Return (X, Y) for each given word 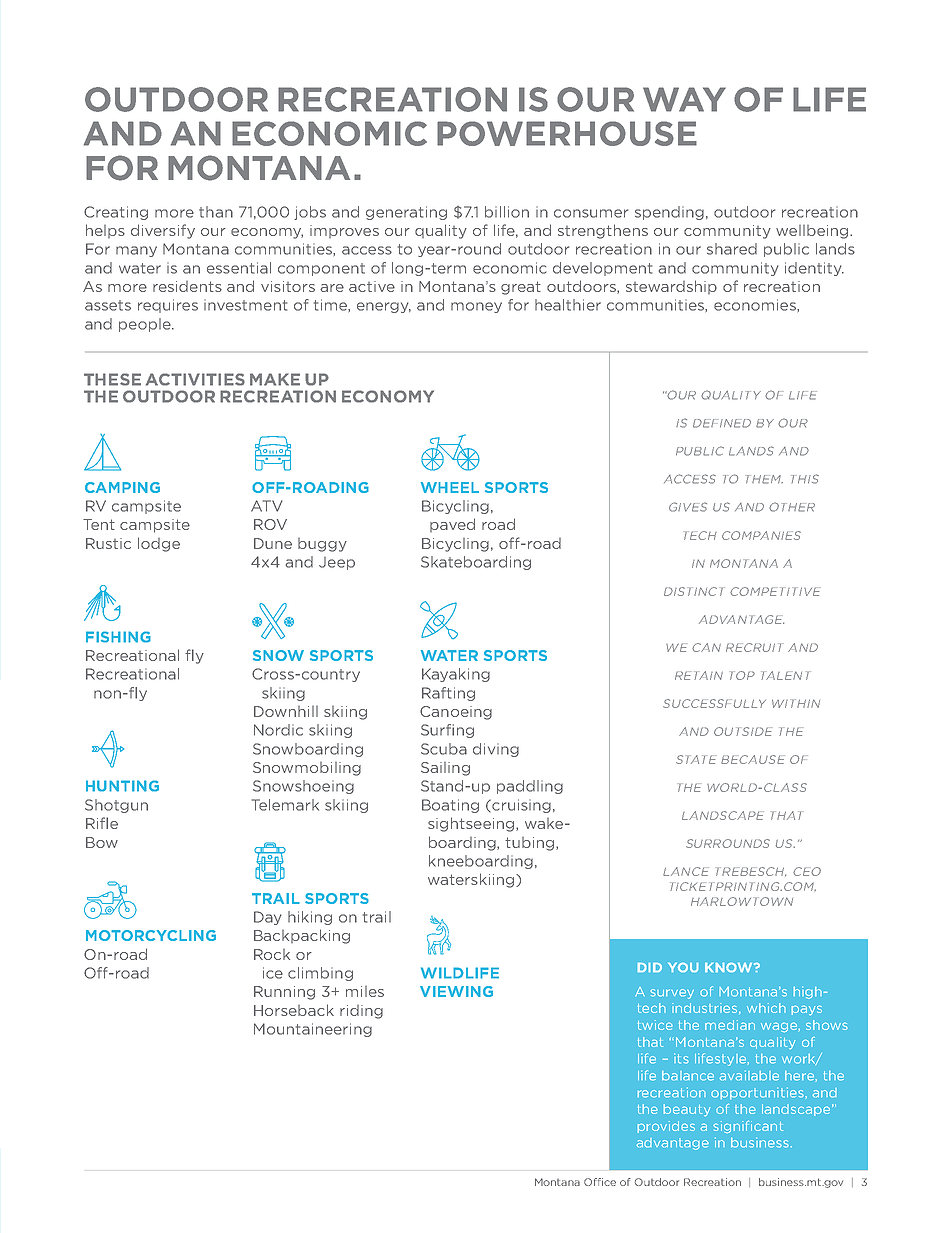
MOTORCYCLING (151, 935)
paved (452, 525)
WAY (684, 99)
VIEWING (456, 991)
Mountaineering (313, 1030)
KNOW (730, 967)
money (476, 307)
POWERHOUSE (567, 133)
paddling (530, 787)
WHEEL (450, 487)
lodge (159, 544)
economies (756, 305)
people (146, 325)
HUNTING (122, 786)
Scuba (444, 749)
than (216, 212)
